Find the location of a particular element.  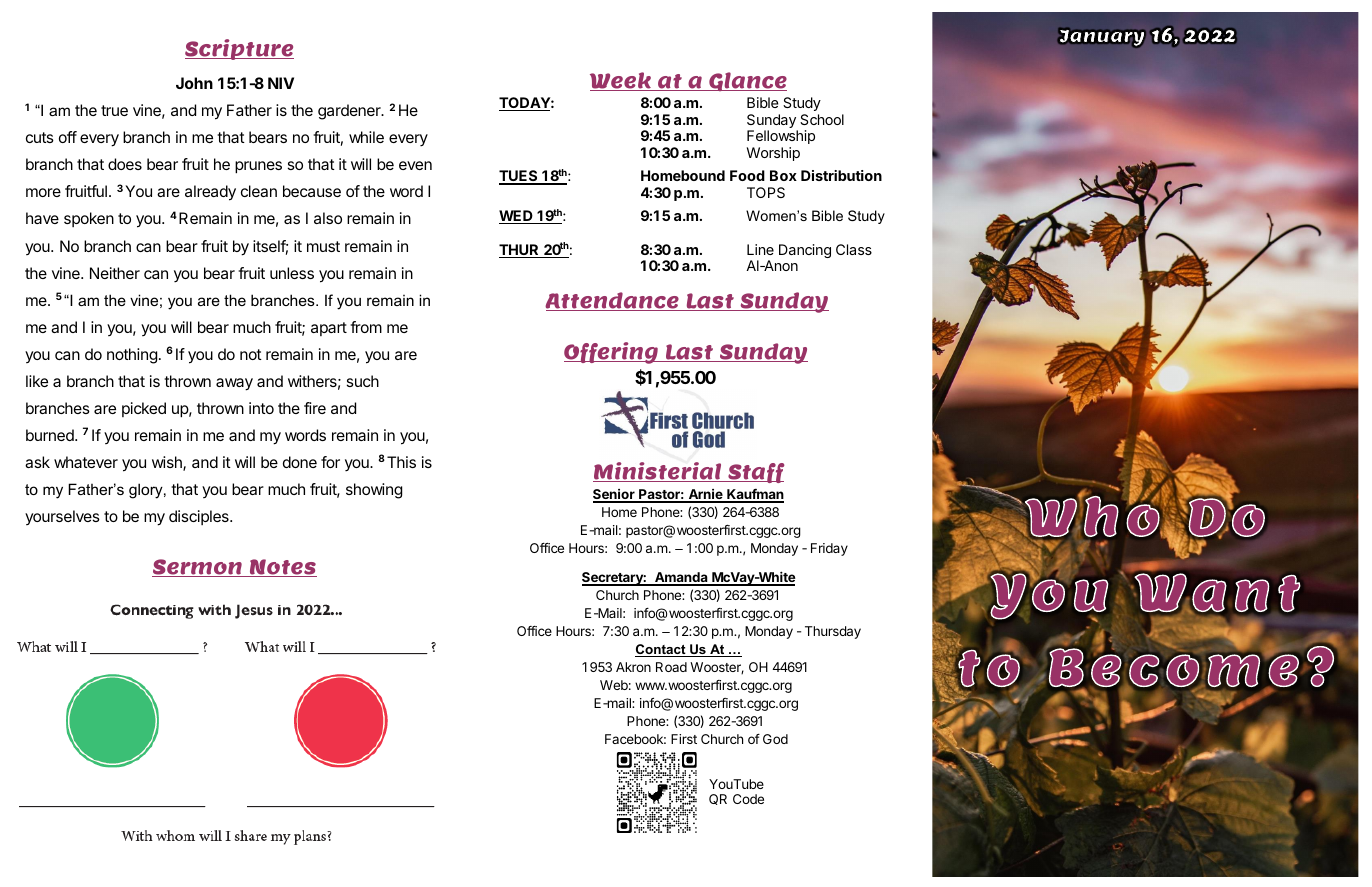

Neither is located at coordinates (115, 273).
